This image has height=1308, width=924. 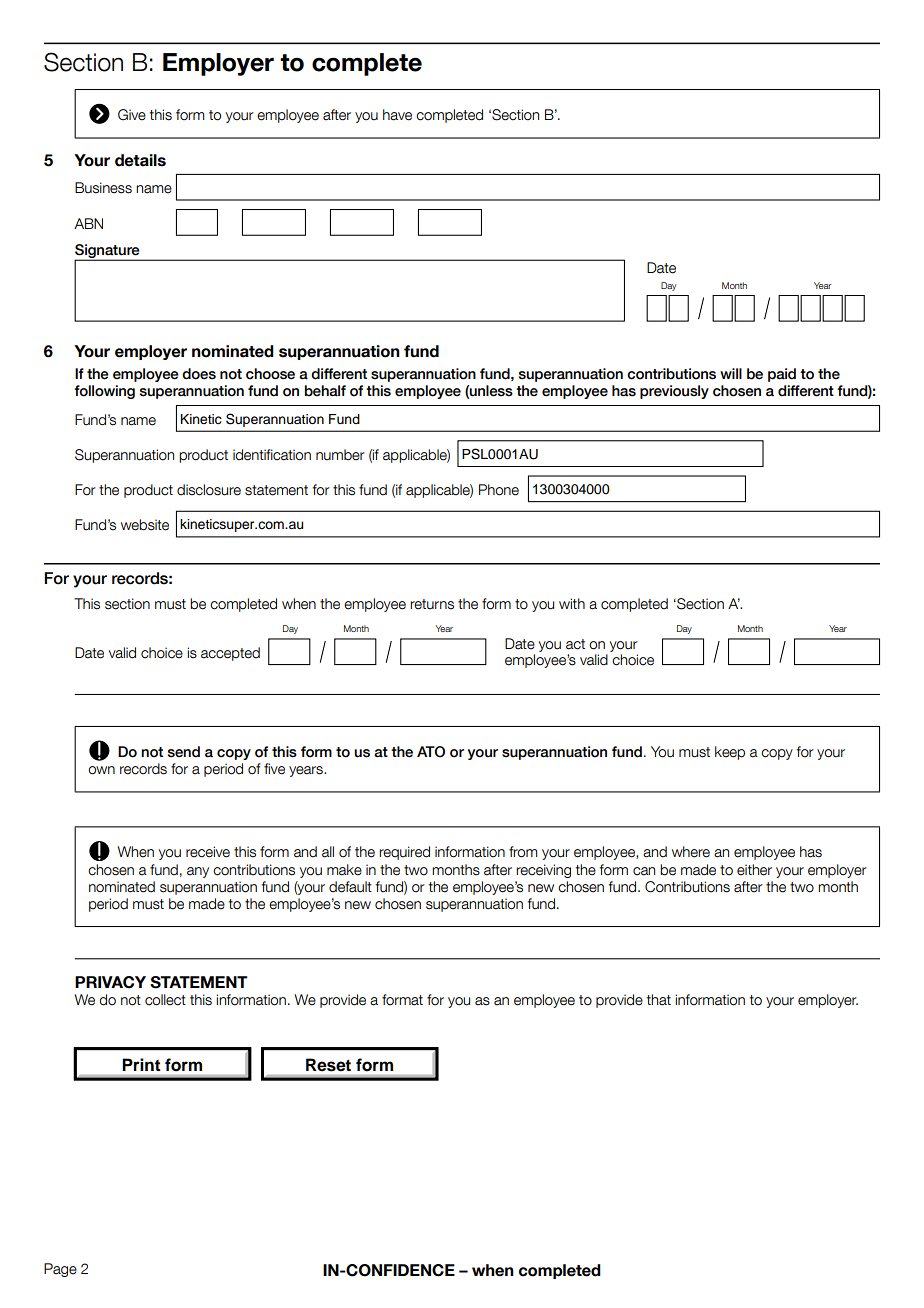 I want to click on have, so click(x=397, y=115).
